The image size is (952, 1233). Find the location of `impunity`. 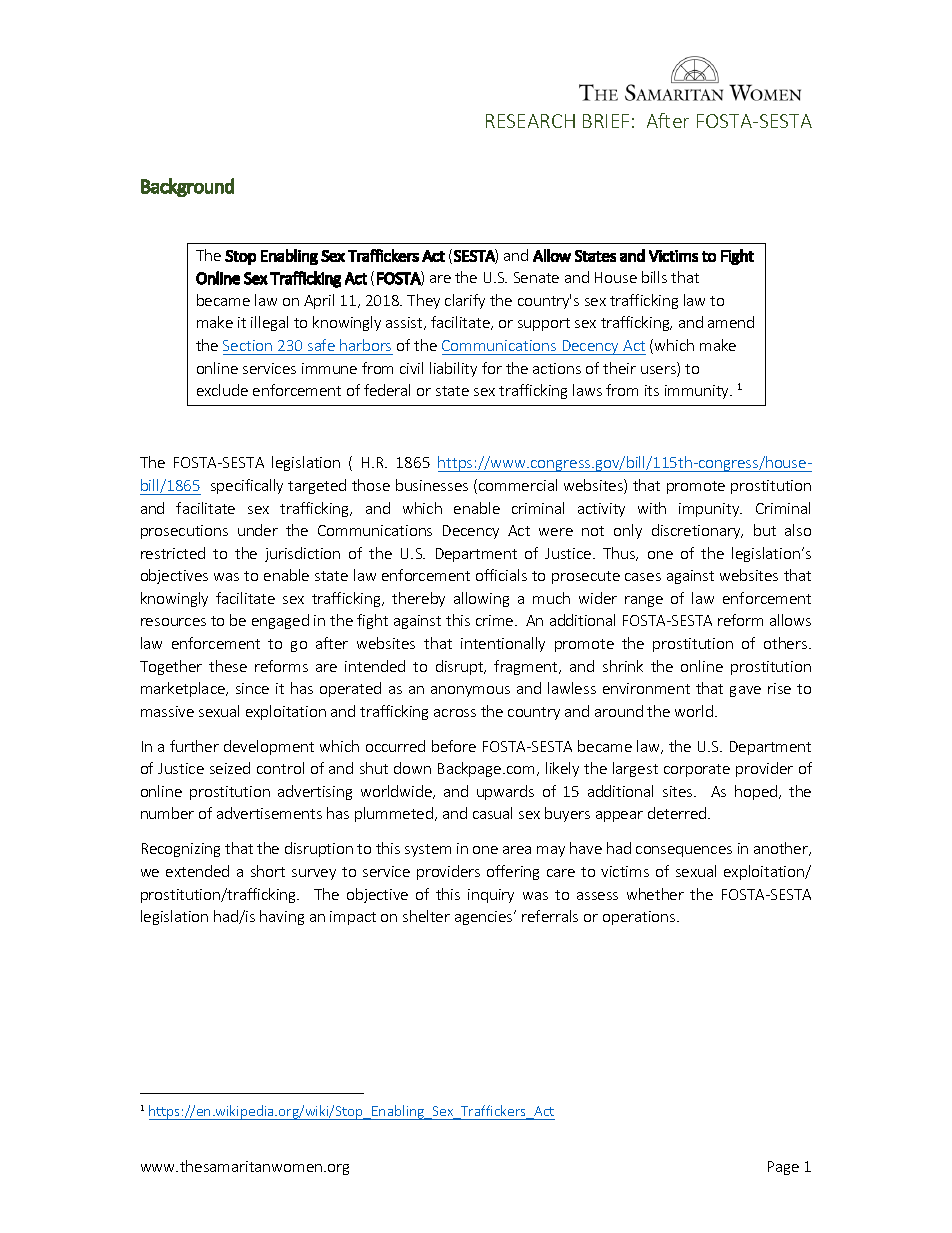

impunity is located at coordinates (710, 510).
